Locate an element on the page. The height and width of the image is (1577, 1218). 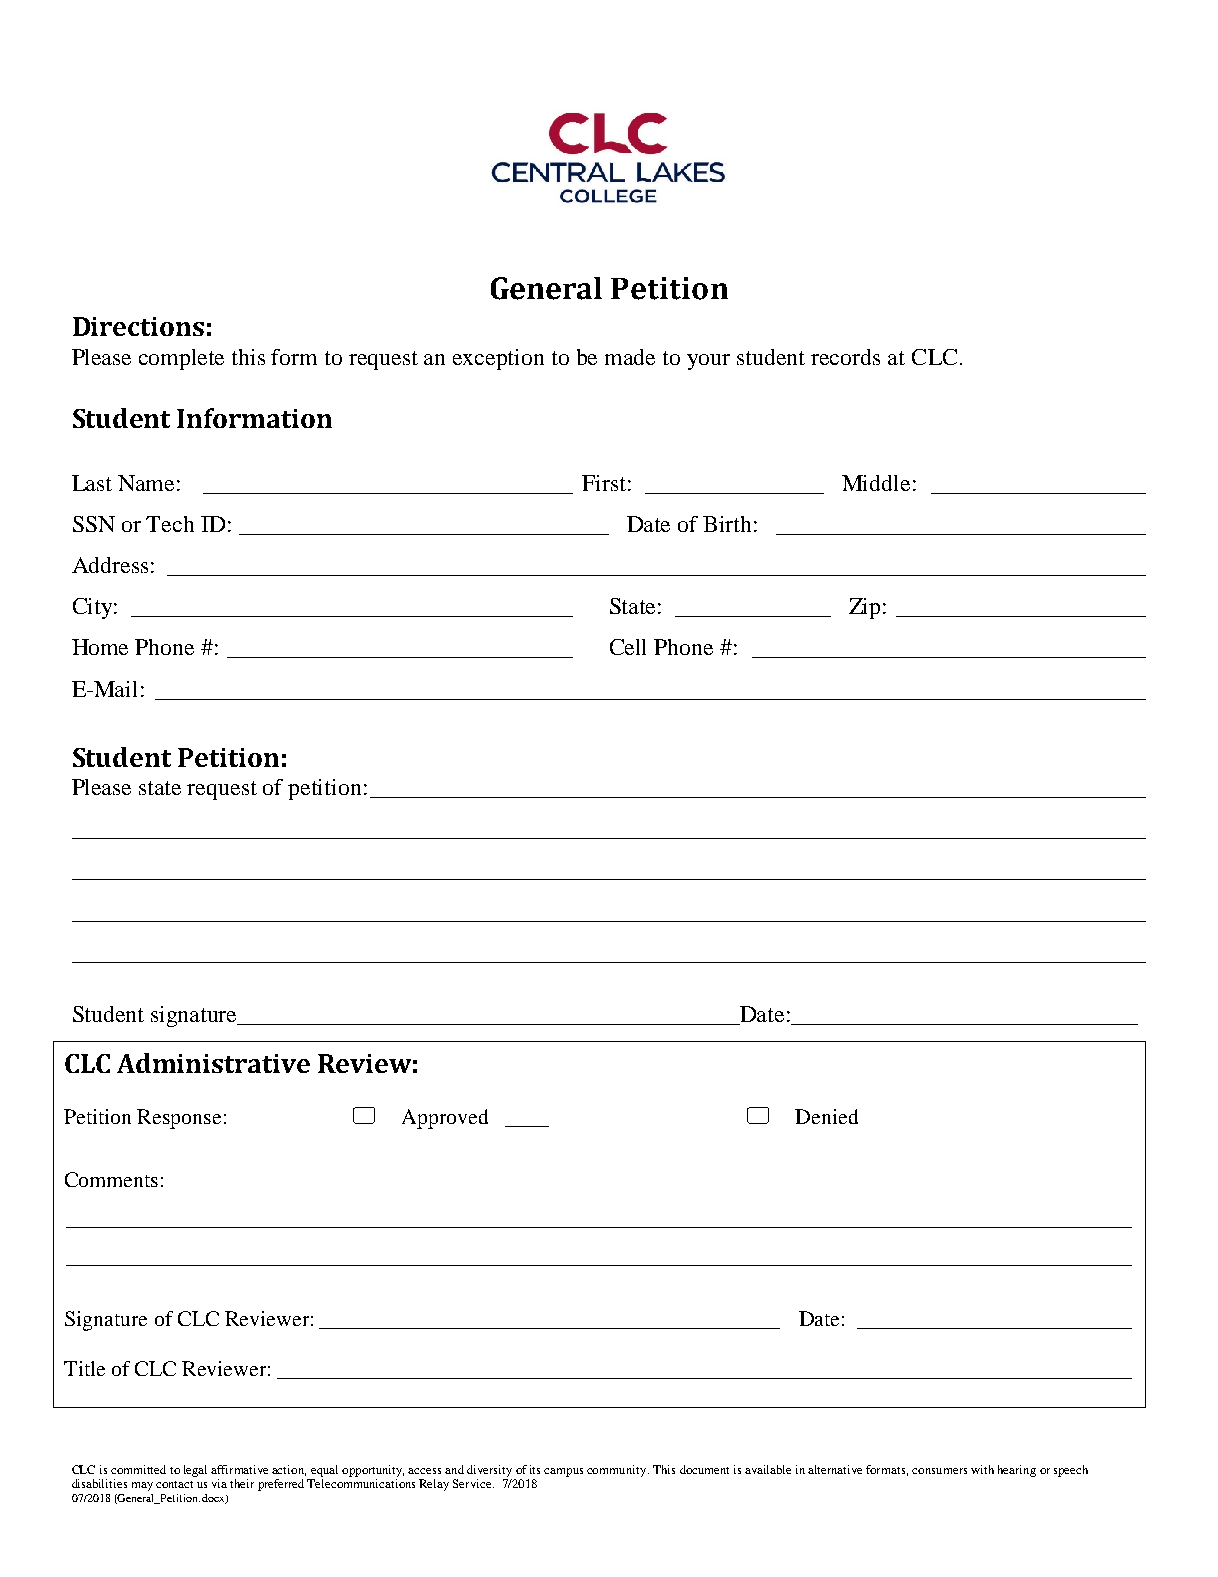
Denied is located at coordinates (826, 1116).
